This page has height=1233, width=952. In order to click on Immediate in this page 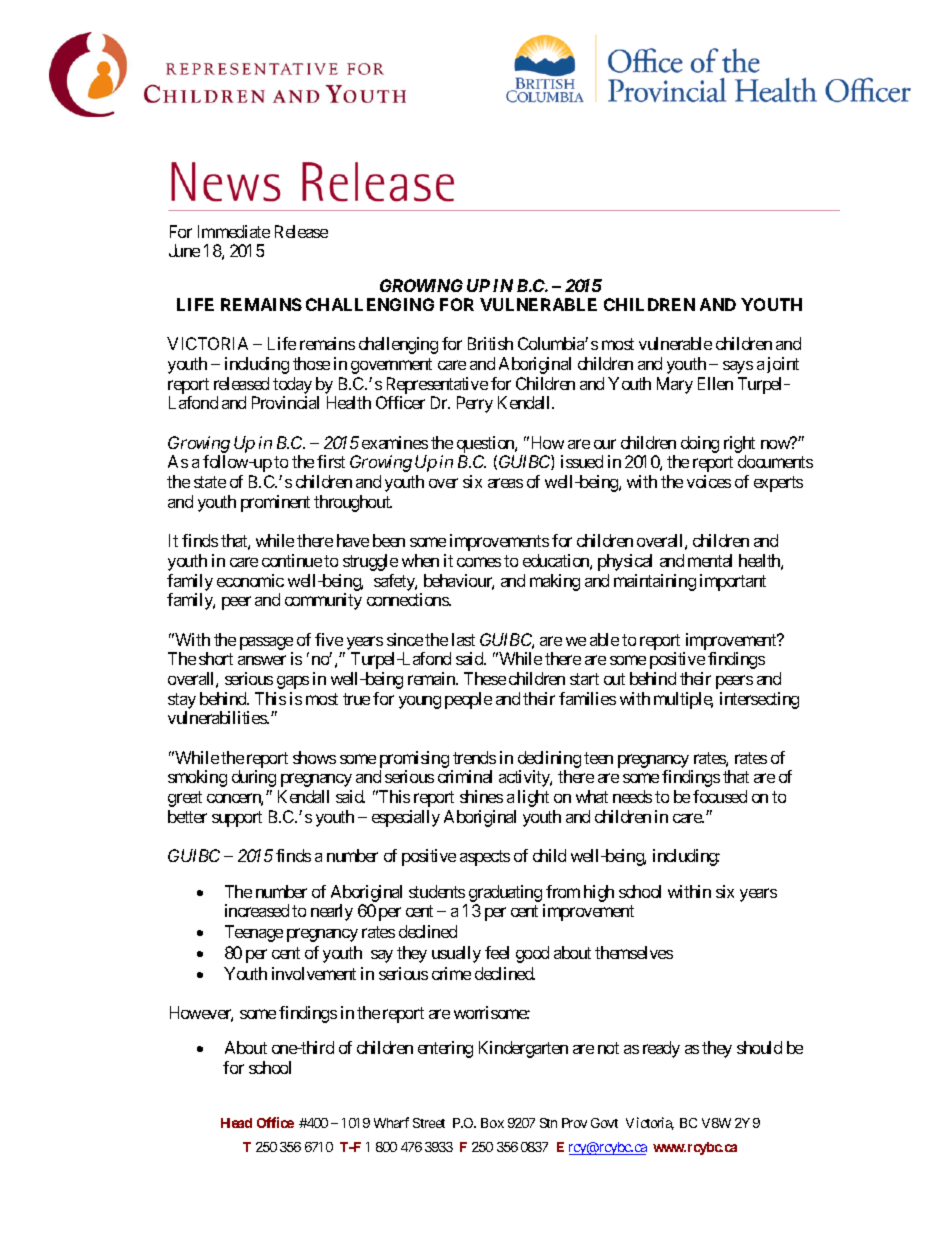, I will do `click(234, 231)`.
